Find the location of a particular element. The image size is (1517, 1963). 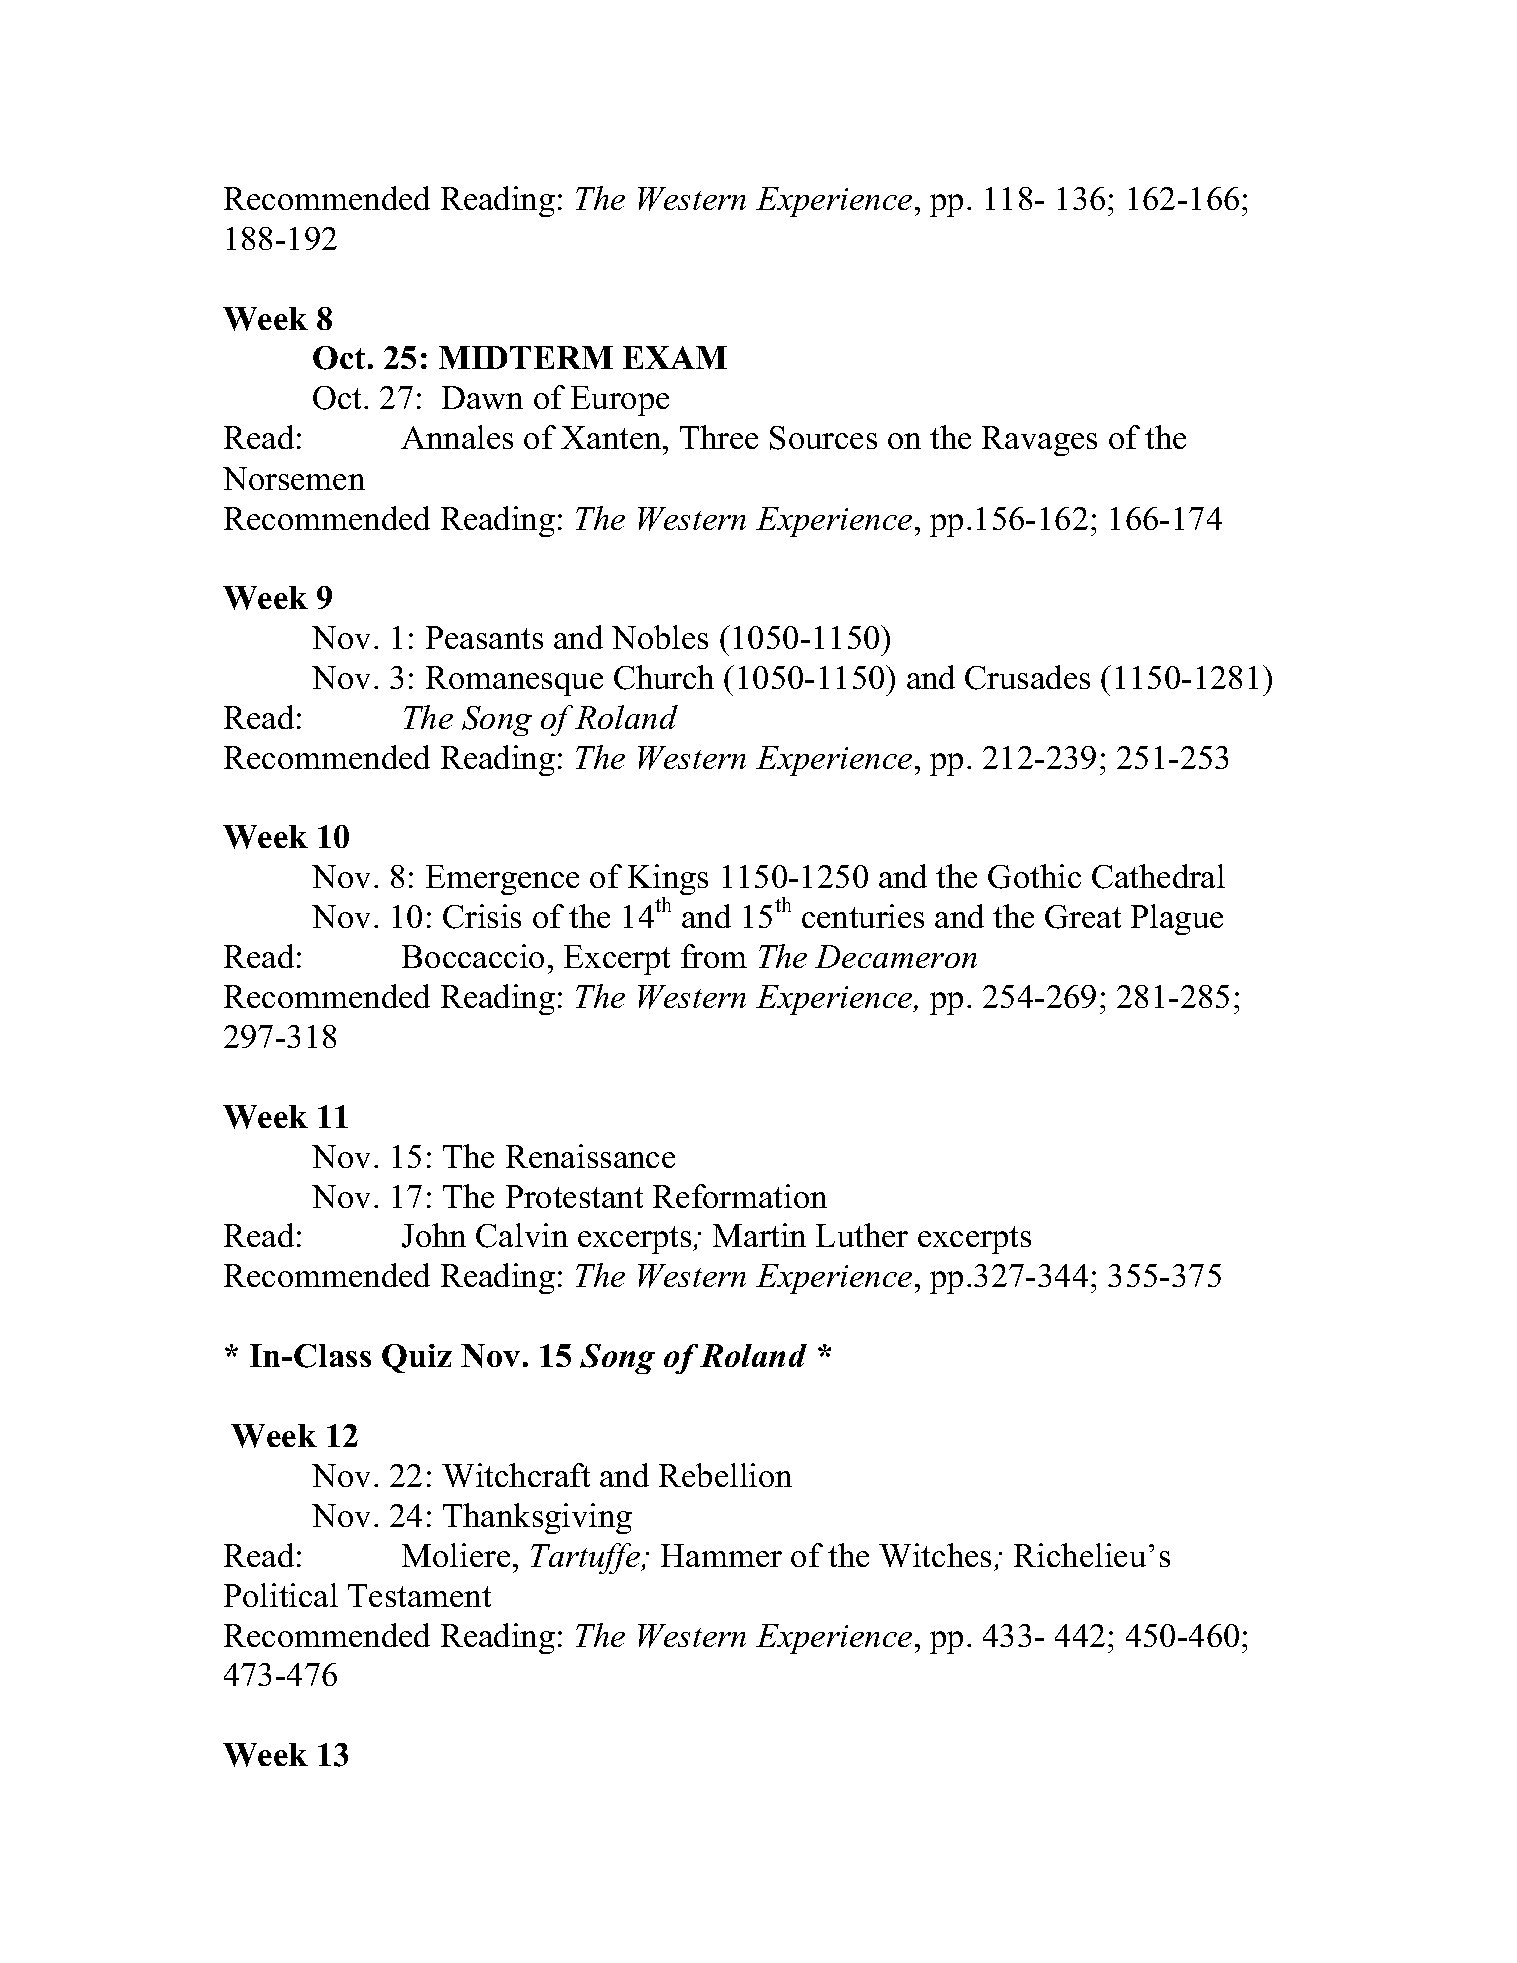

Dawn is located at coordinates (482, 397).
